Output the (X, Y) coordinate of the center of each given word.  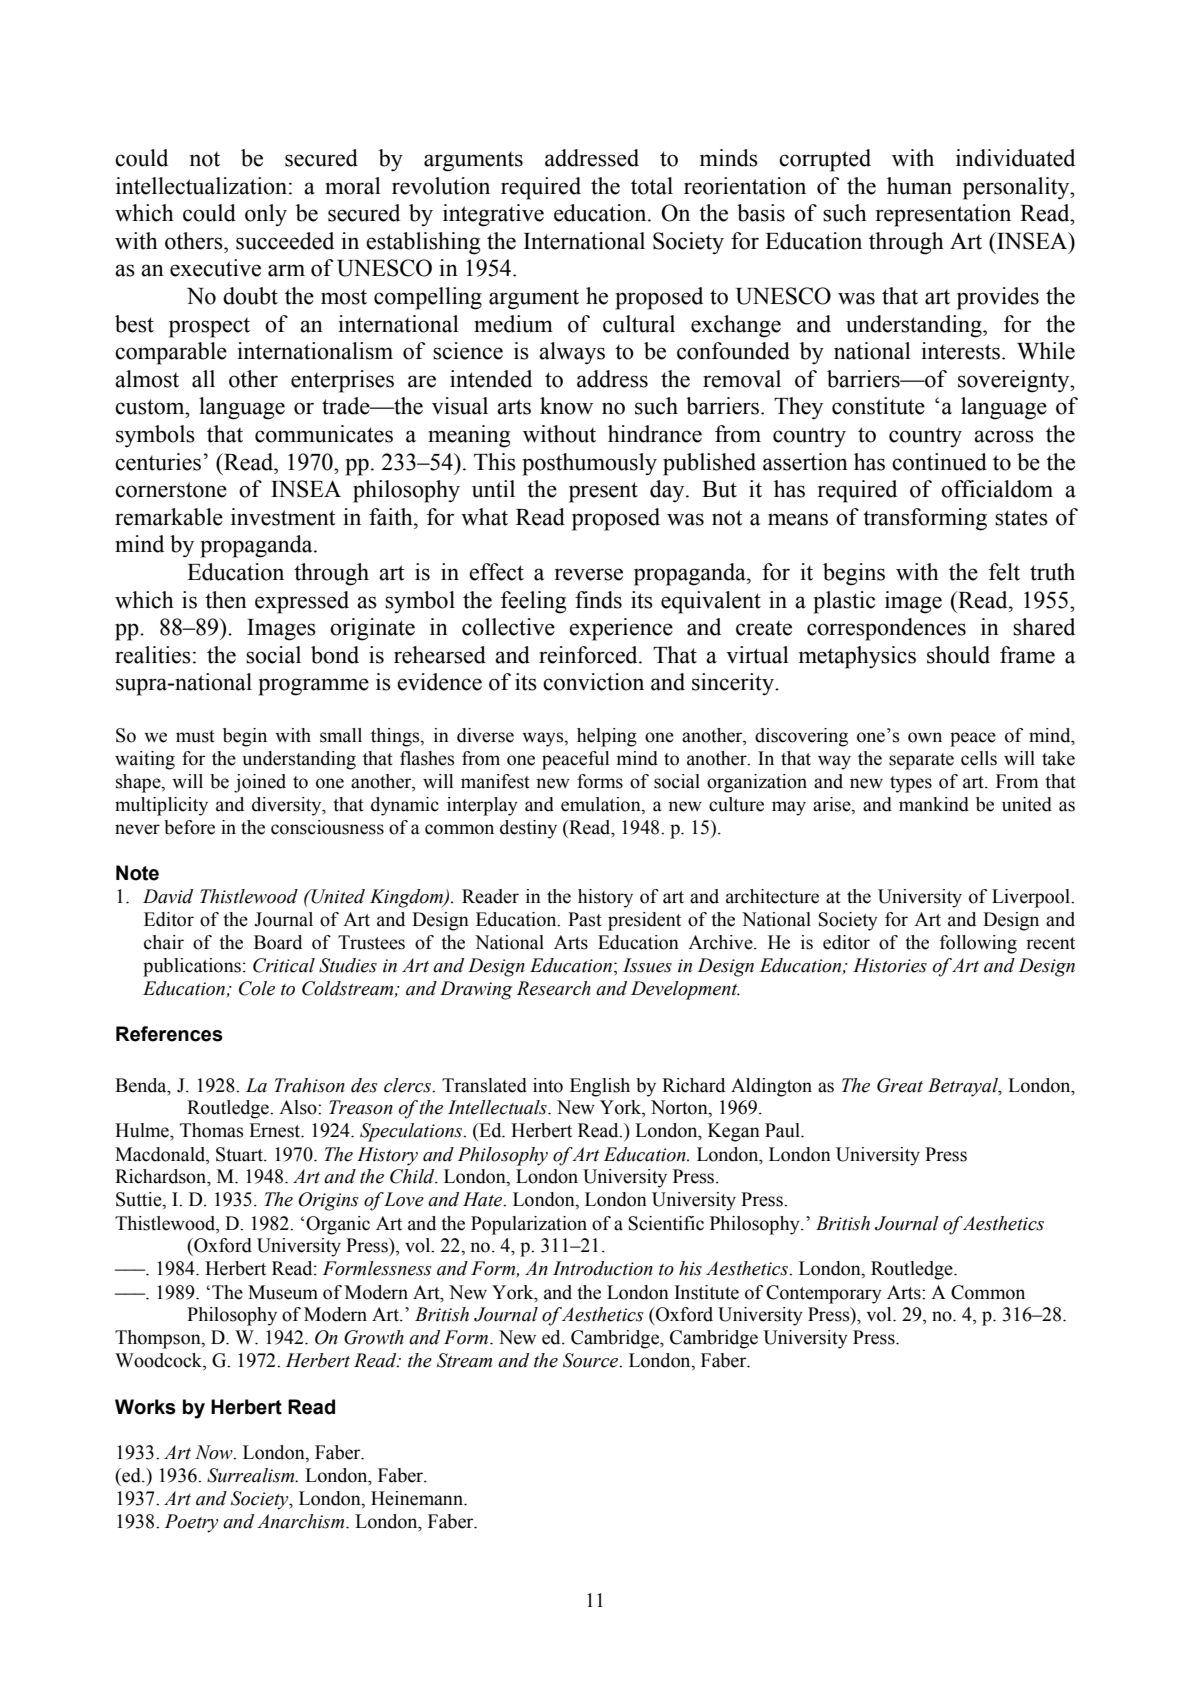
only (266, 215)
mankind (934, 804)
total (652, 186)
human (919, 186)
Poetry (192, 1523)
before (189, 827)
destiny (528, 829)
